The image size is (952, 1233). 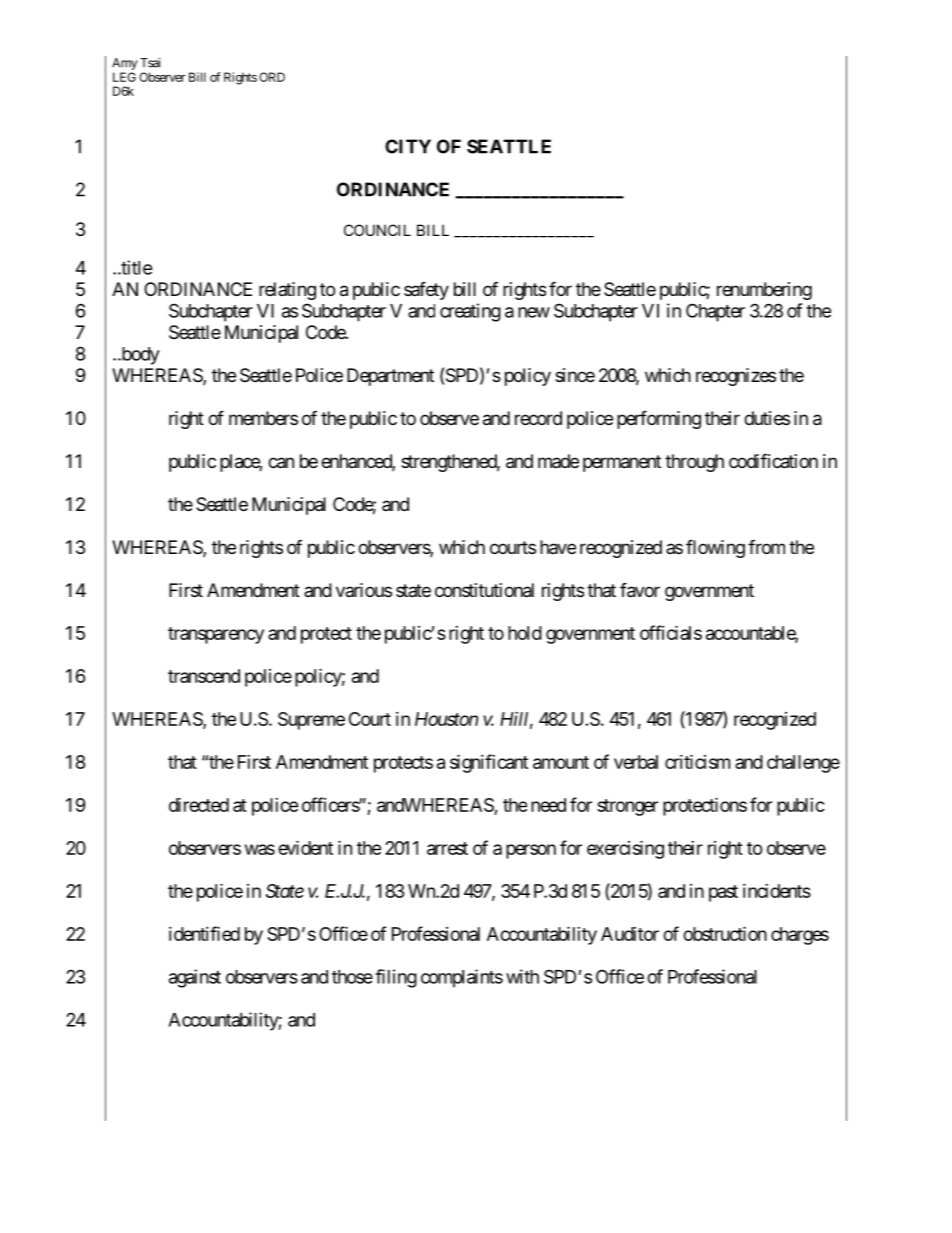 What do you see at coordinates (150, 63) in the screenshot?
I see `Tsai` at bounding box center [150, 63].
